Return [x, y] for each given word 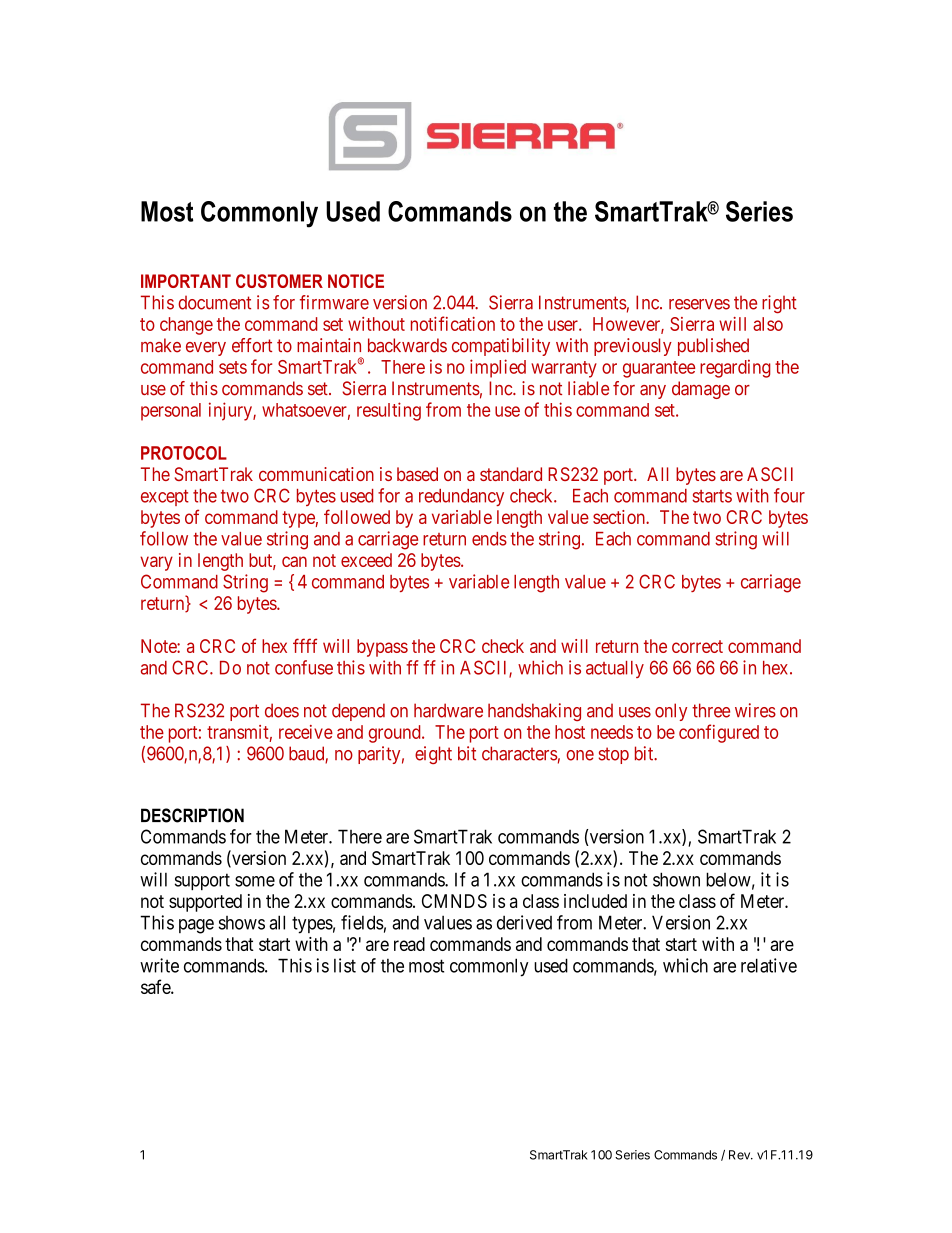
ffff [305, 645]
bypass [382, 648]
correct [697, 646]
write [159, 965]
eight [433, 755]
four [789, 495]
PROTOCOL [184, 453]
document [214, 302]
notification [453, 323]
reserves [699, 304]
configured [719, 733]
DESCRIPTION [192, 815]
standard [511, 474]
